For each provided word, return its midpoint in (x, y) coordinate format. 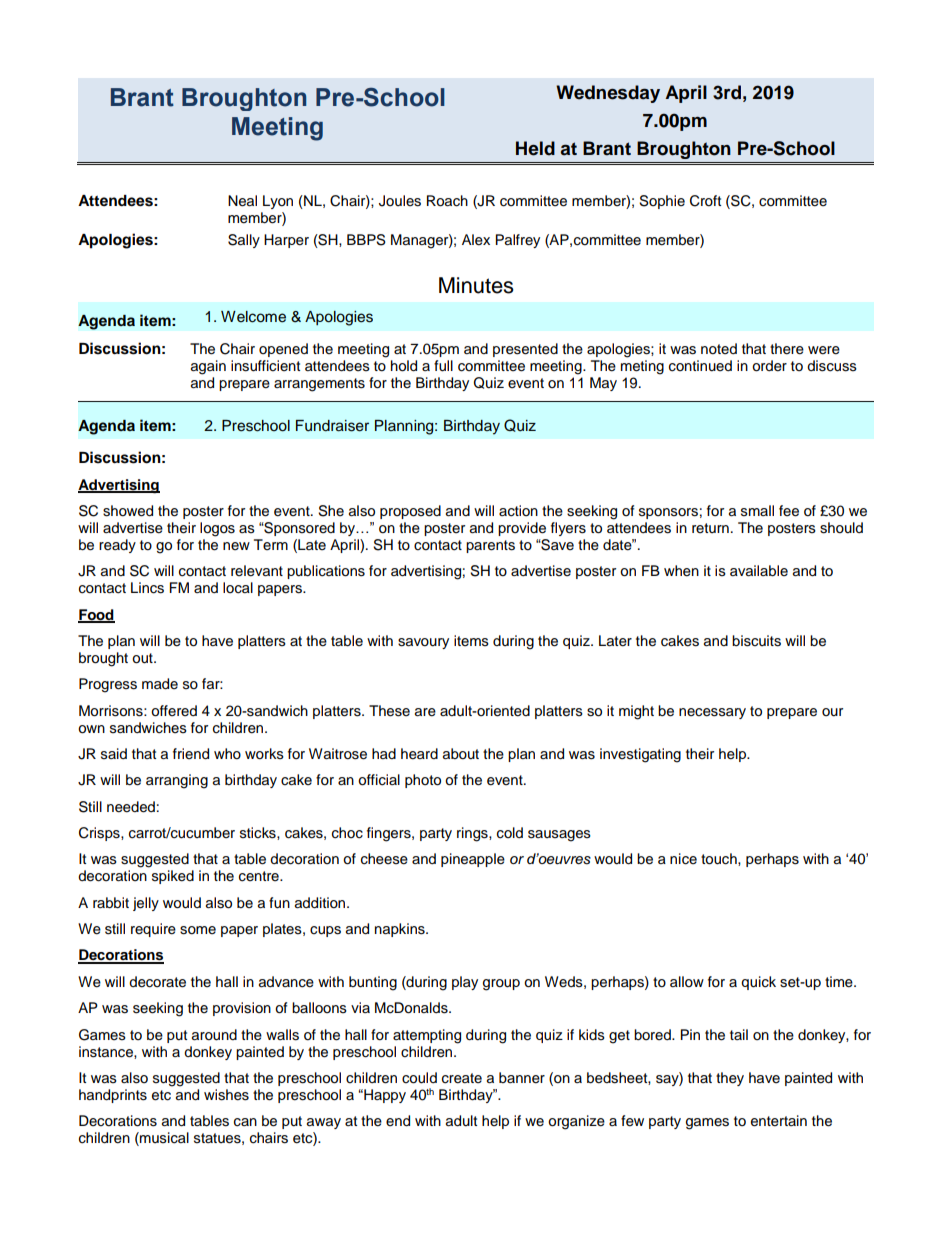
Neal (242, 201)
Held (535, 148)
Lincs (147, 588)
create (462, 1078)
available (759, 571)
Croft (705, 201)
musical (163, 1139)
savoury (423, 643)
